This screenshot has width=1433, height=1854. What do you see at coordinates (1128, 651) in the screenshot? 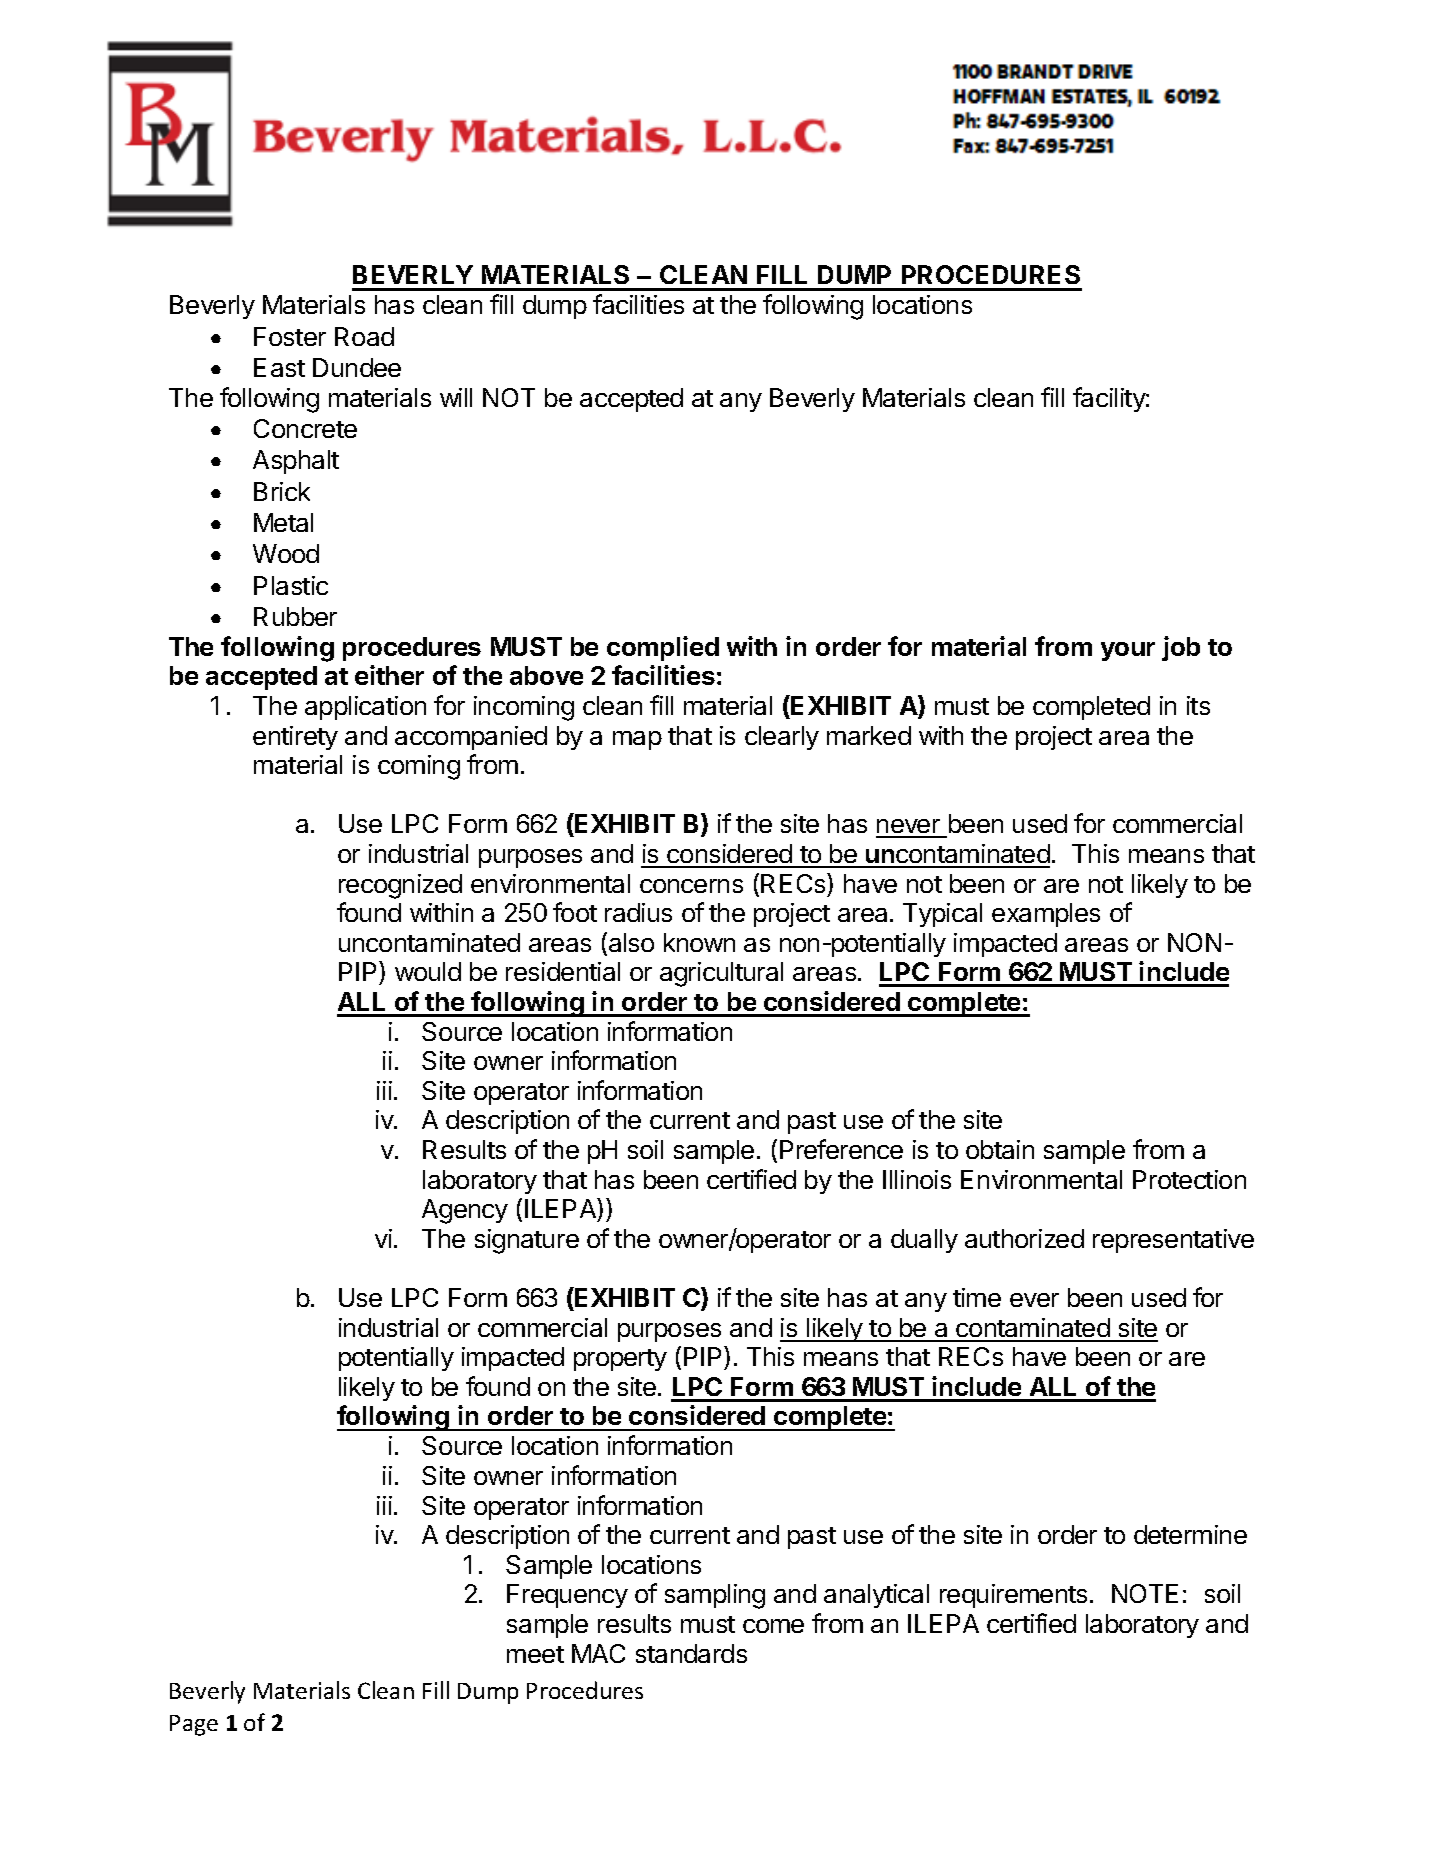
I see `your` at bounding box center [1128, 651].
